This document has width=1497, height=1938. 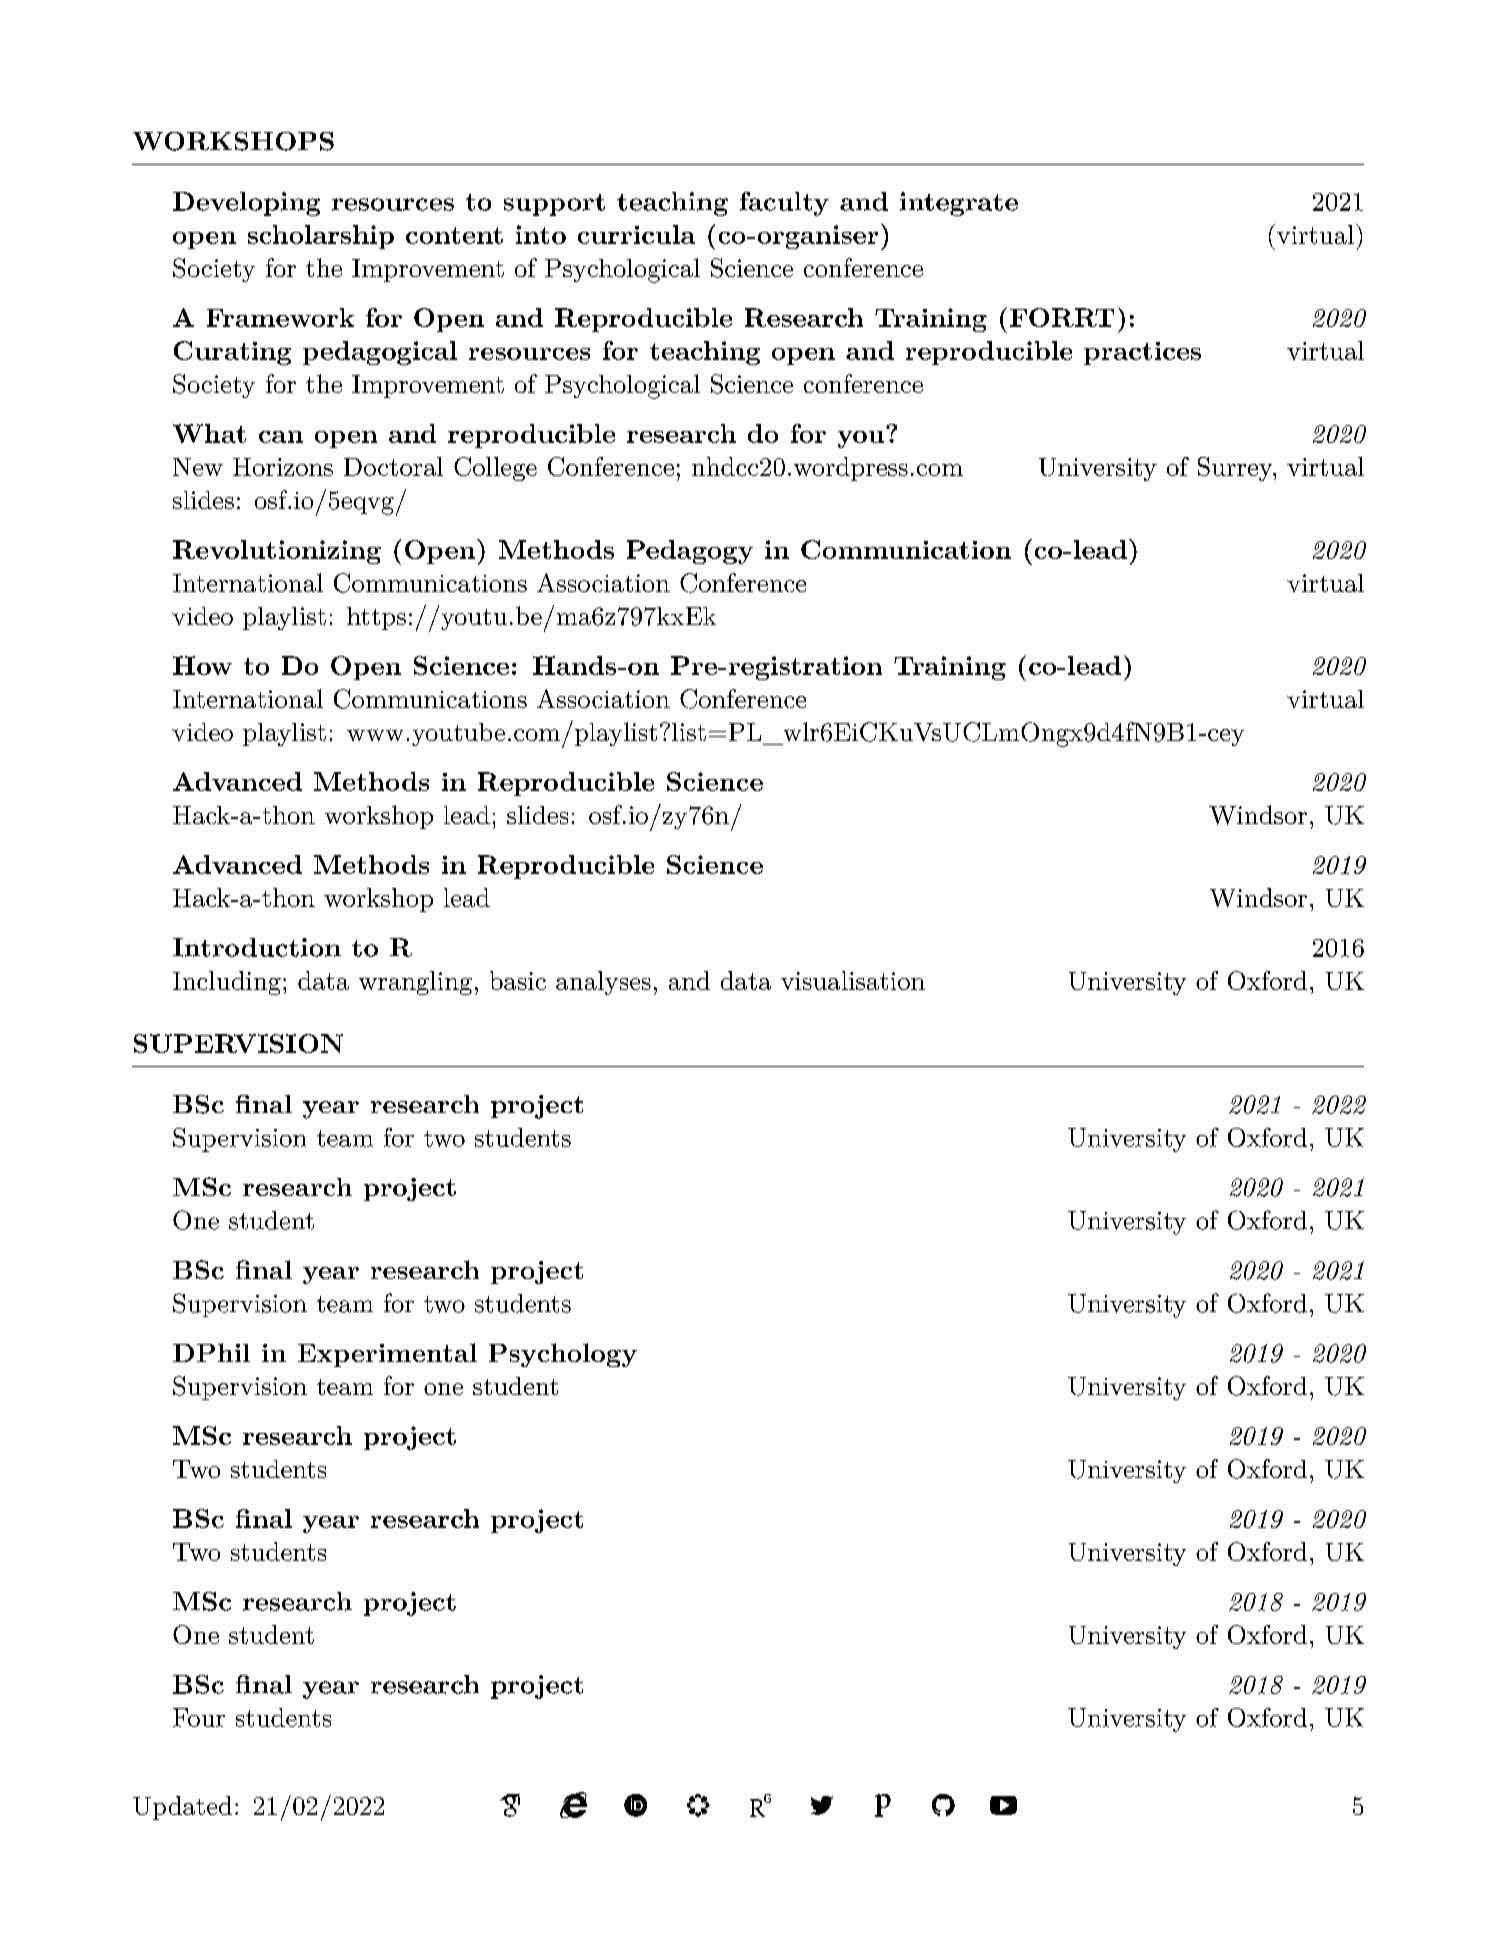 I want to click on practices, so click(x=1142, y=353).
